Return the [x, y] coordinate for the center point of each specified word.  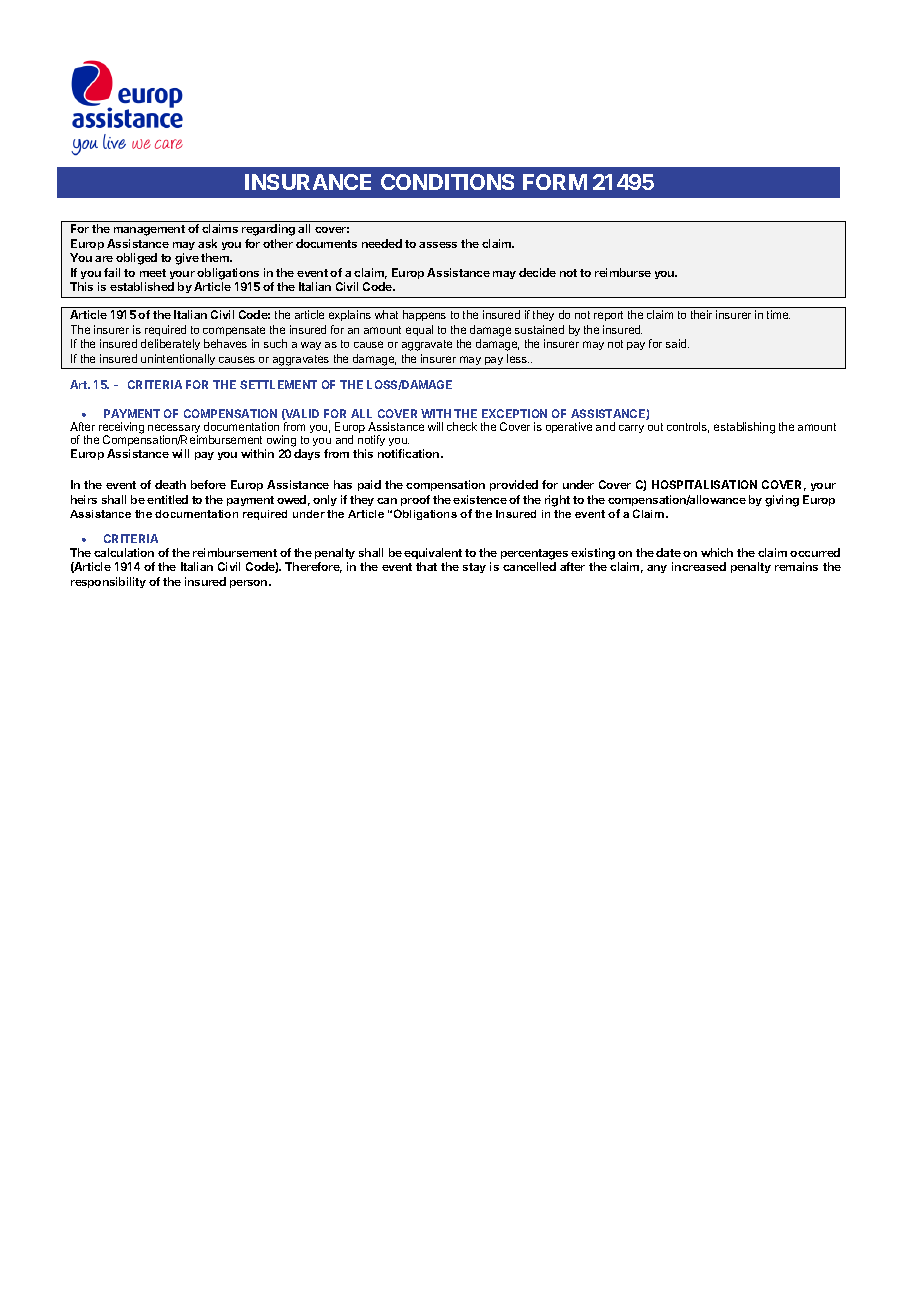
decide [537, 272]
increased [699, 566]
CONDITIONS [447, 182]
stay [474, 568]
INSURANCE [308, 182]
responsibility [108, 582]
